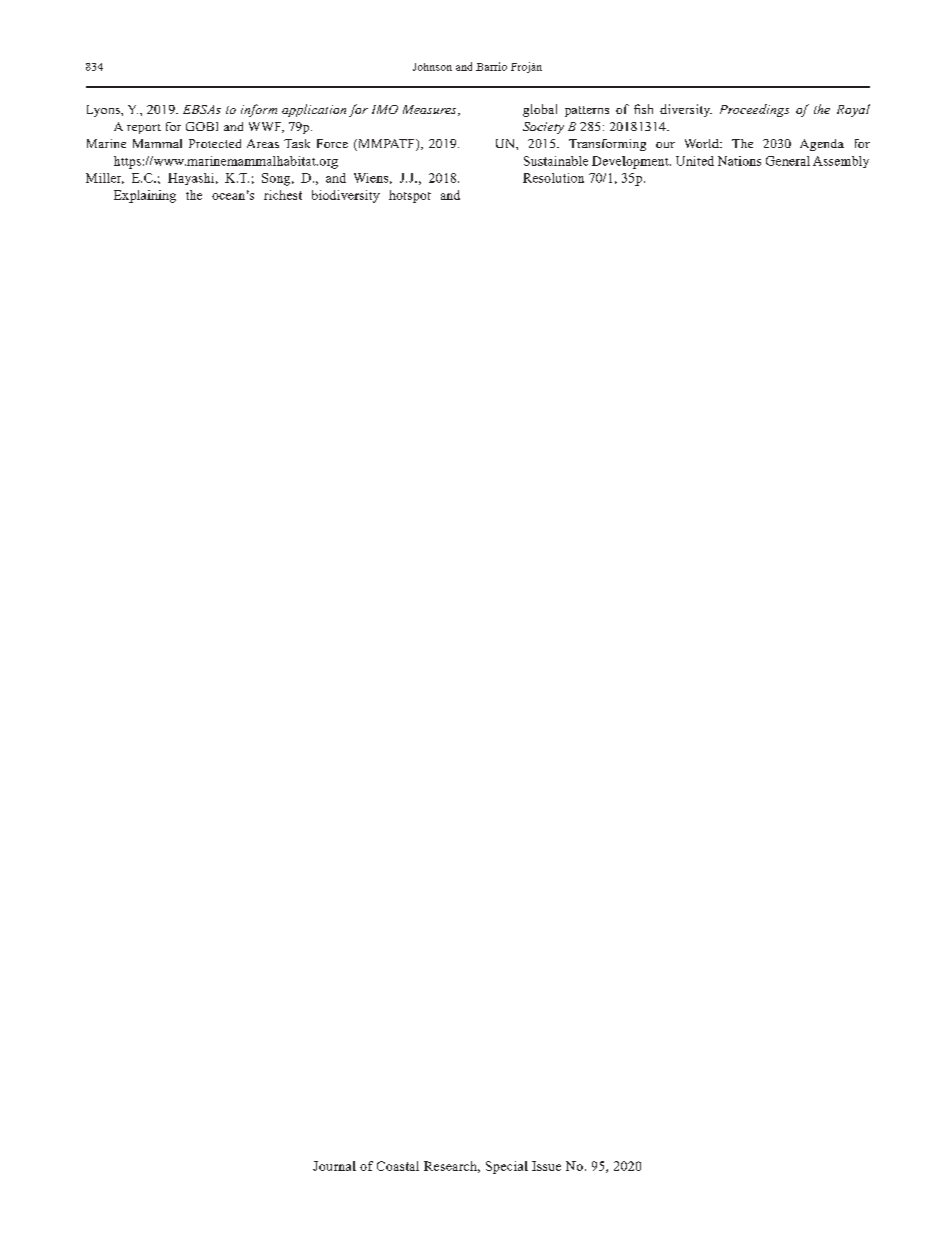 Image resolution: width=952 pixels, height=1233 pixels. Describe the element at coordinates (546, 1166) in the screenshot. I see `Issue` at that location.
